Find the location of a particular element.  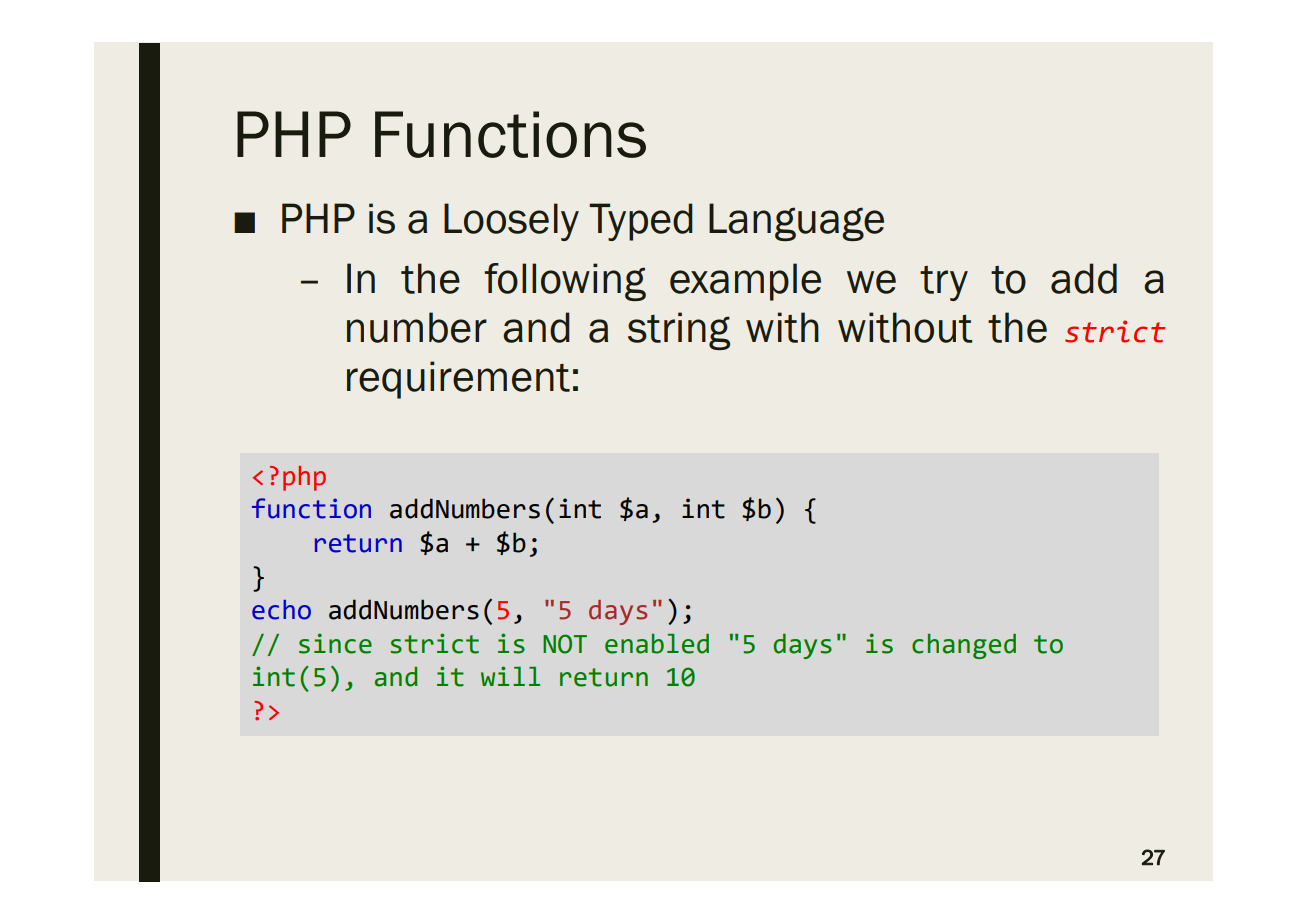

Loosely is located at coordinates (511, 222).
